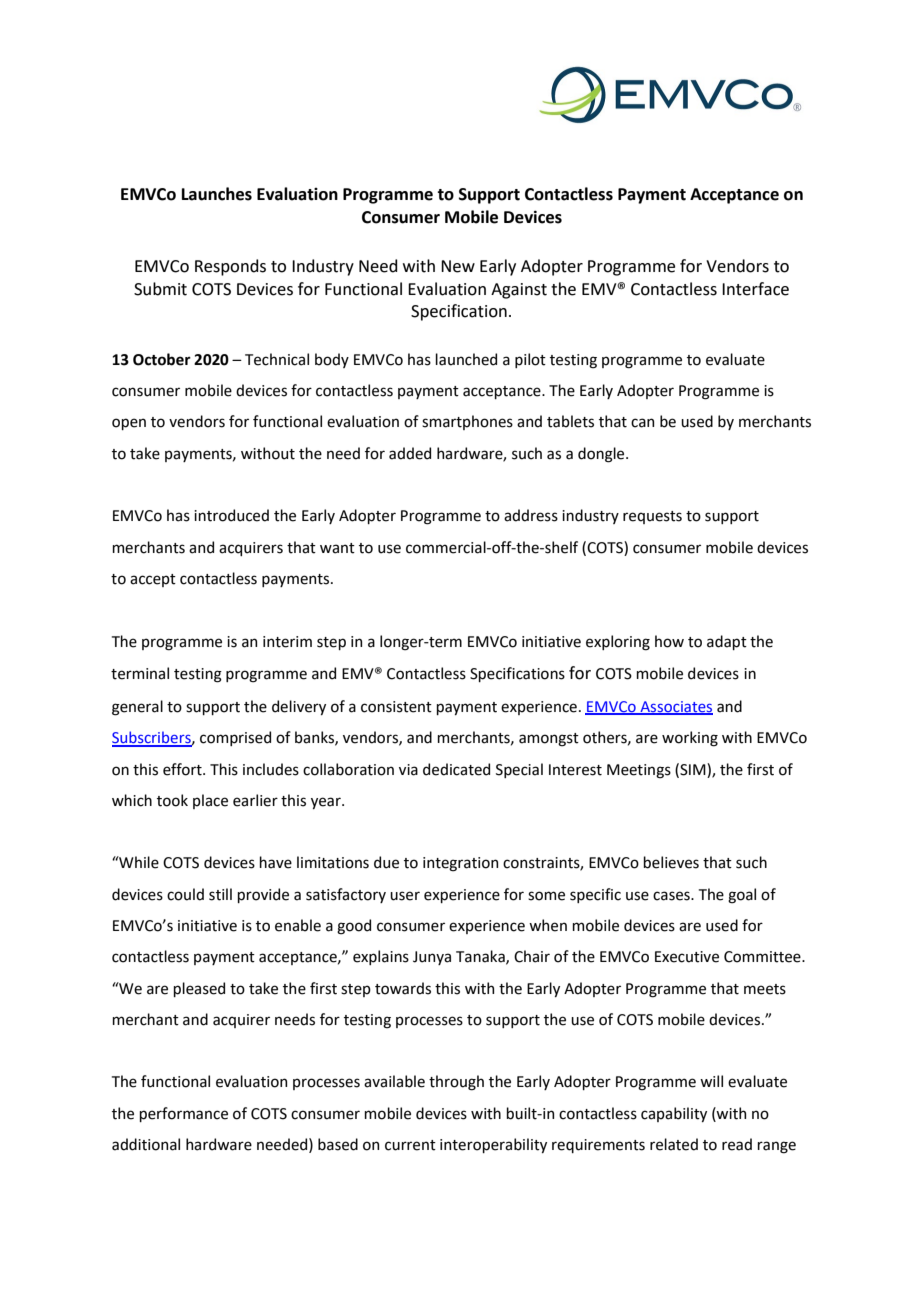 The height and width of the screenshot is (1308, 924). What do you see at coordinates (671, 862) in the screenshot?
I see `believes` at bounding box center [671, 862].
